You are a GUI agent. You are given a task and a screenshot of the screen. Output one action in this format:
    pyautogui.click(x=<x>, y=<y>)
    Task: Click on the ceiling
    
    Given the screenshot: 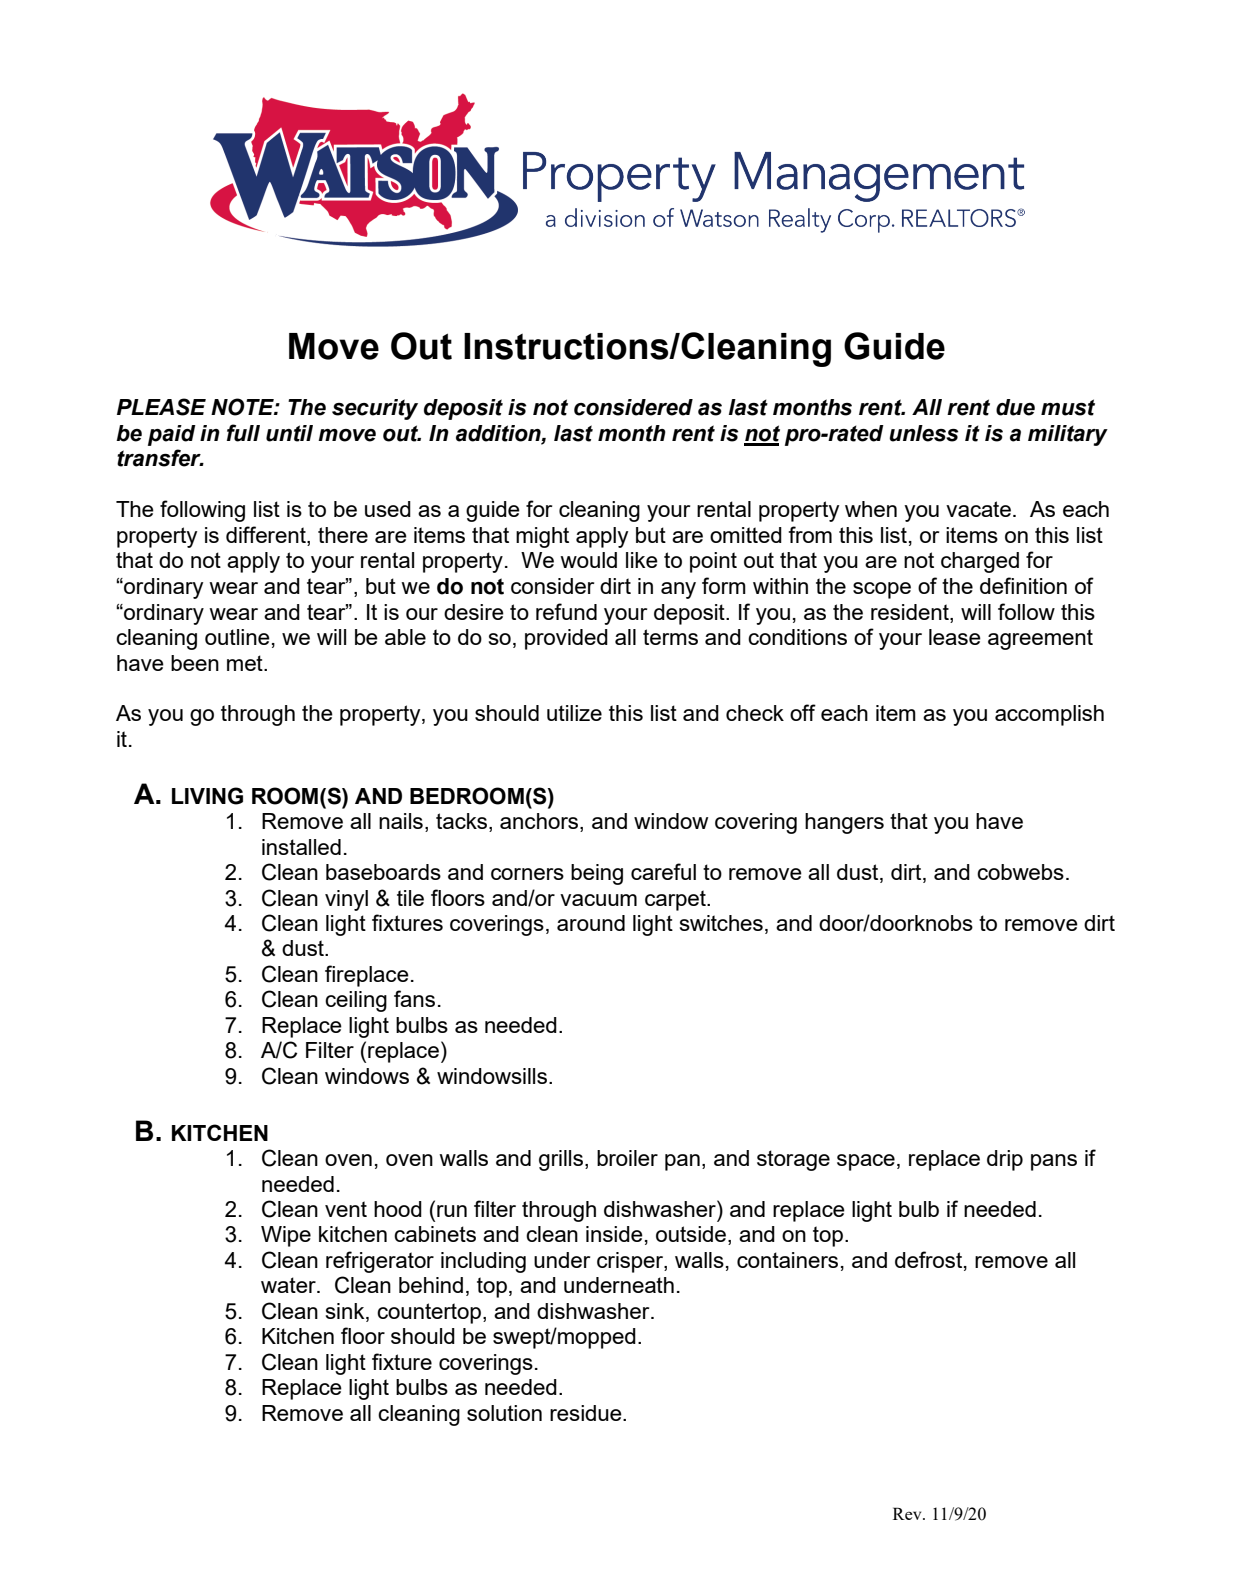 What is the action you would take?
    pyautogui.click(x=356, y=1001)
